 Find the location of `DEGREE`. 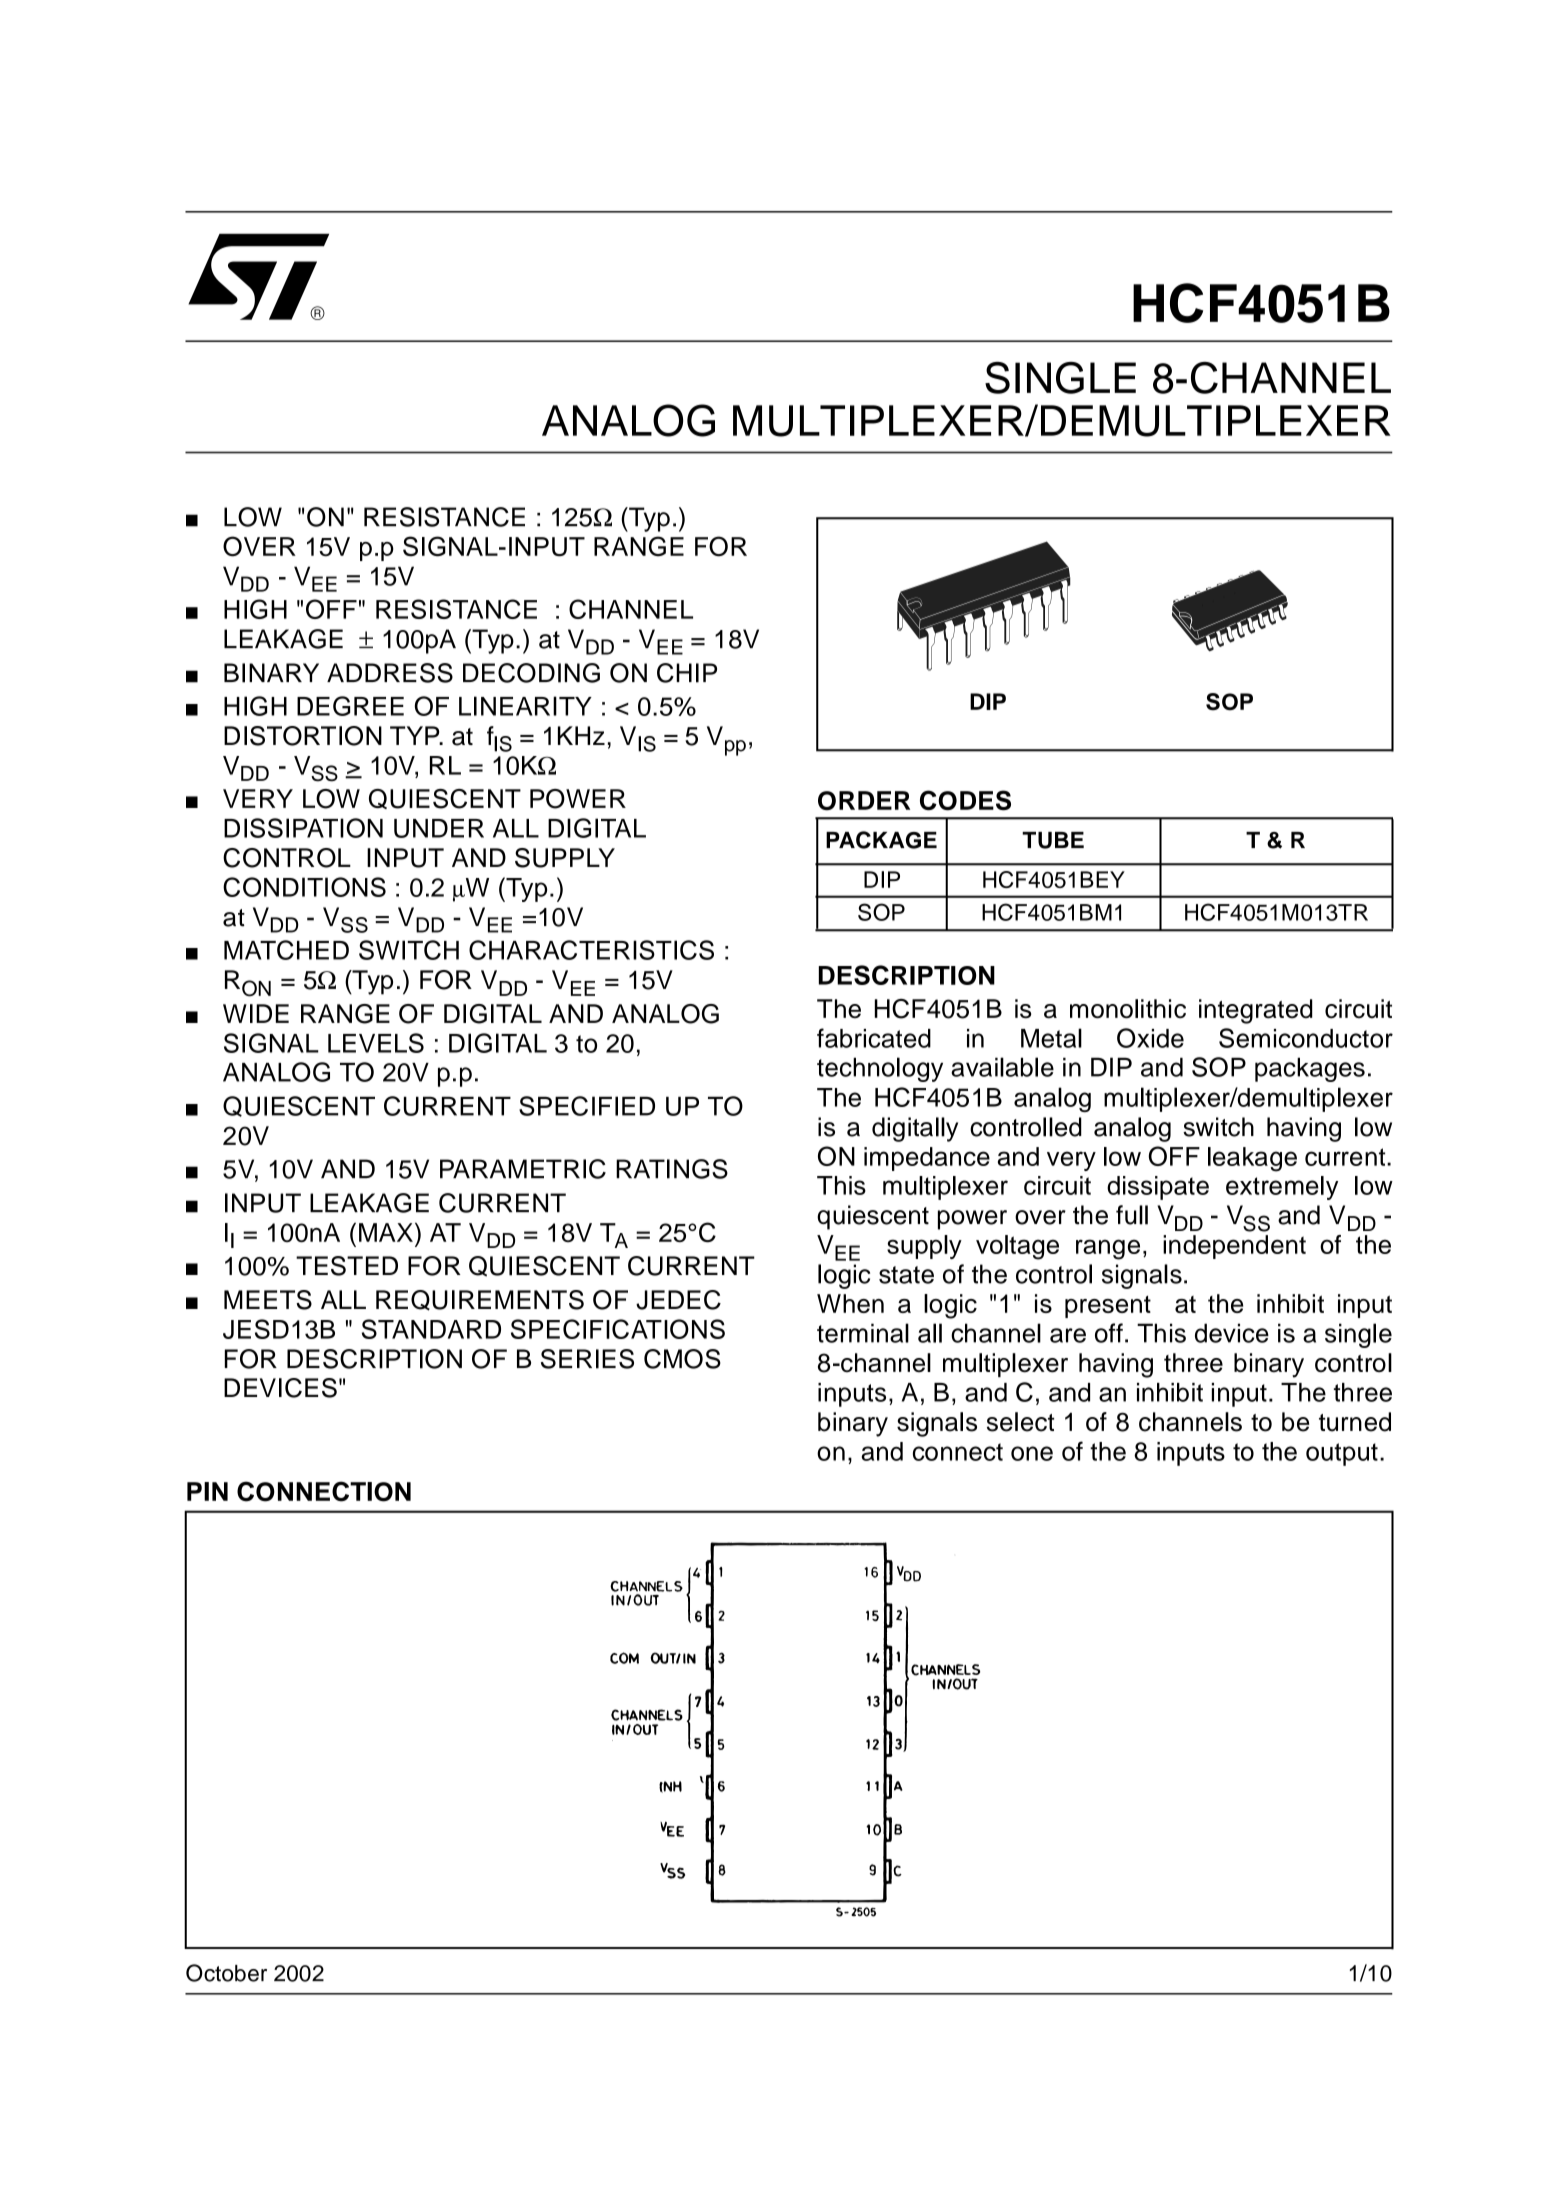

DEGREE is located at coordinates (350, 706).
